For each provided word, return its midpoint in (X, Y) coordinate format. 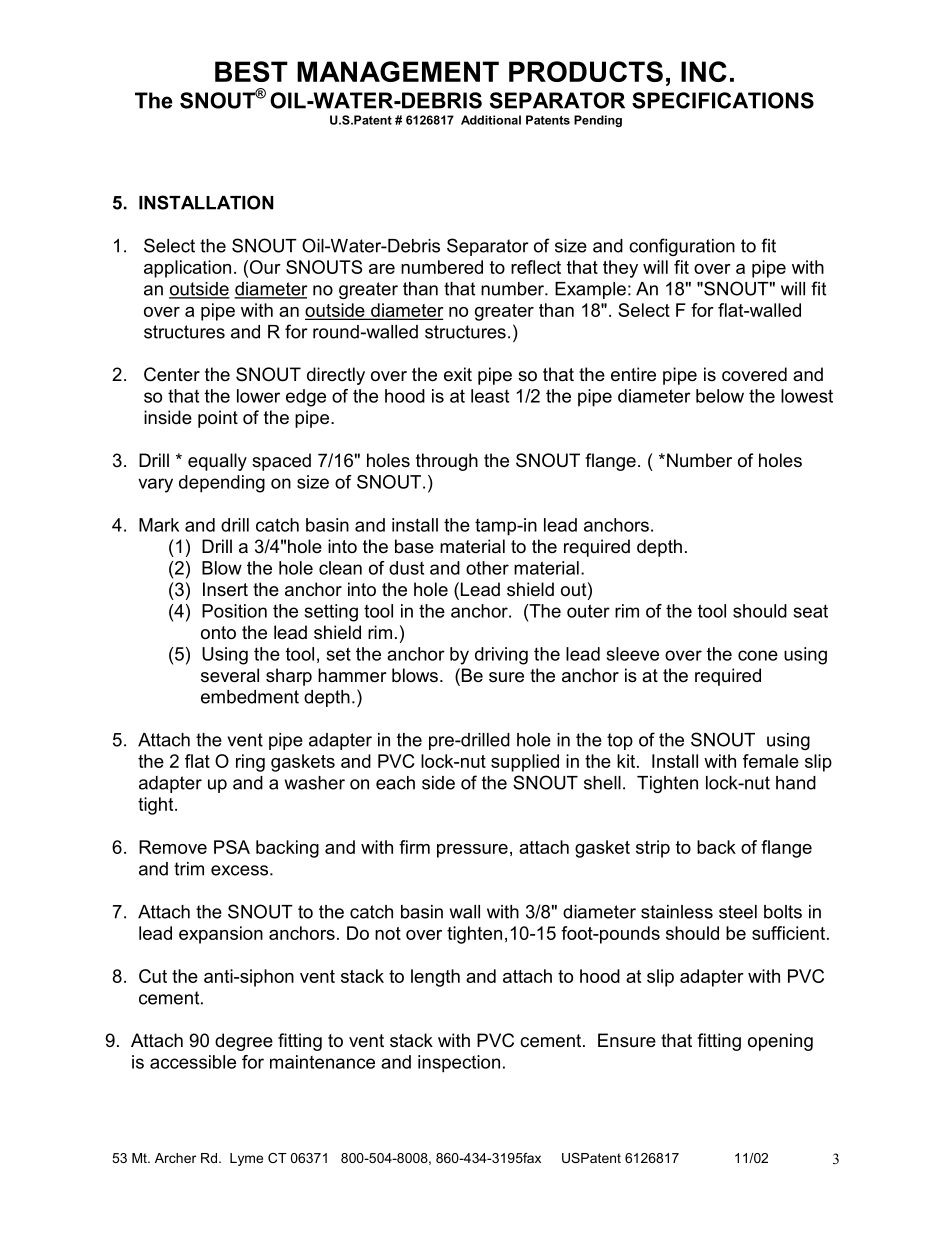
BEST (251, 71)
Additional (491, 120)
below (720, 396)
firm (414, 847)
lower (258, 396)
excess (241, 870)
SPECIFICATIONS (723, 100)
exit (458, 374)
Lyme (246, 1159)
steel (738, 912)
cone (758, 655)
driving (501, 656)
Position (234, 611)
